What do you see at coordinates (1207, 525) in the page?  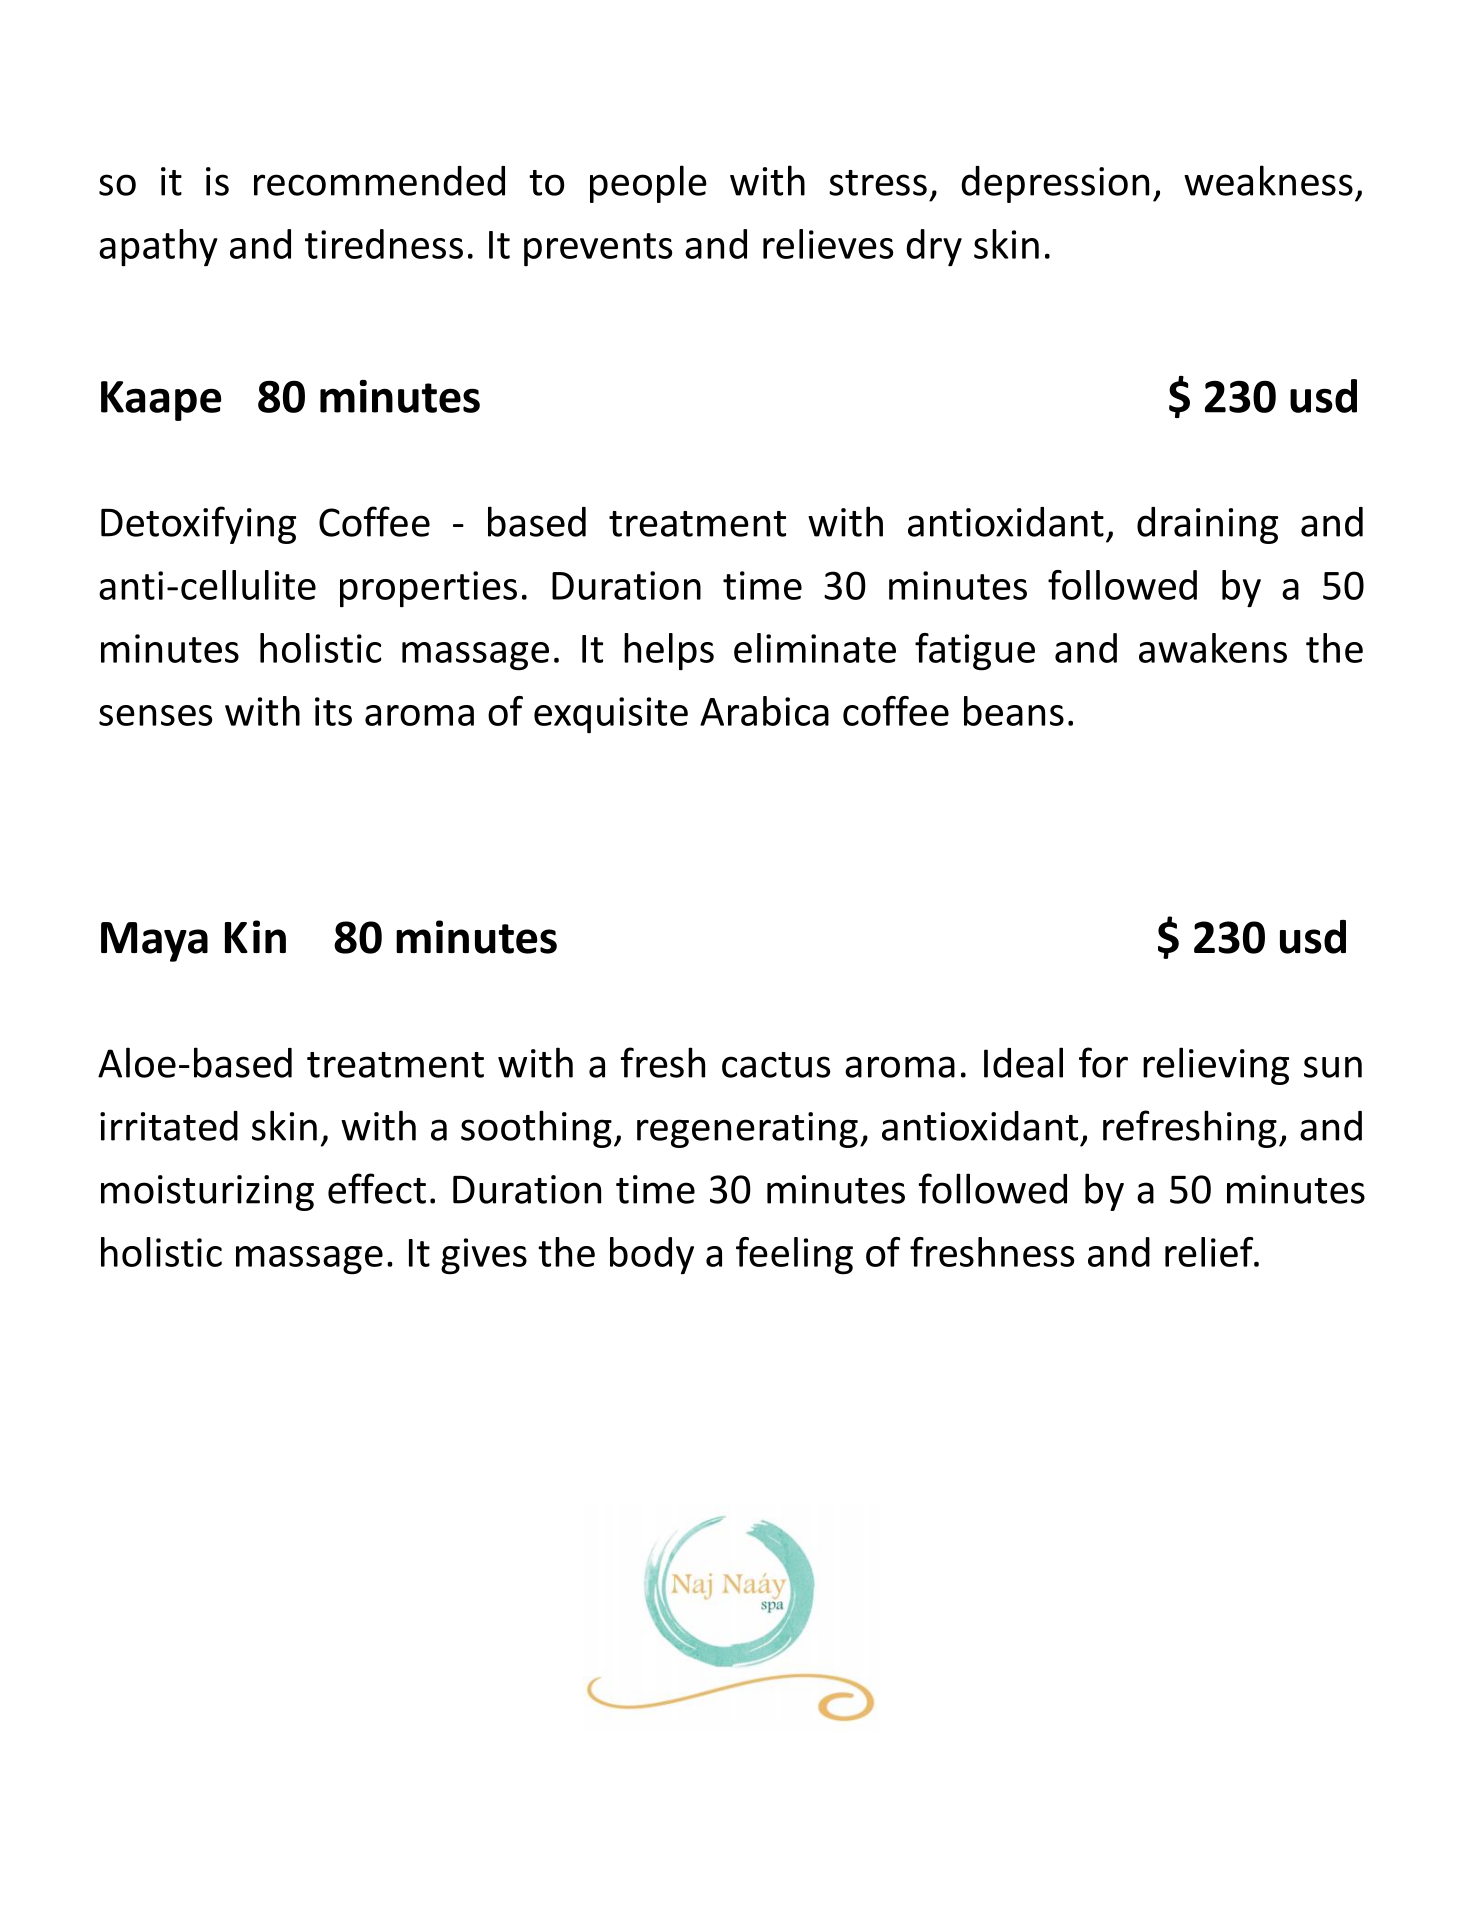 I see `draining` at bounding box center [1207, 525].
